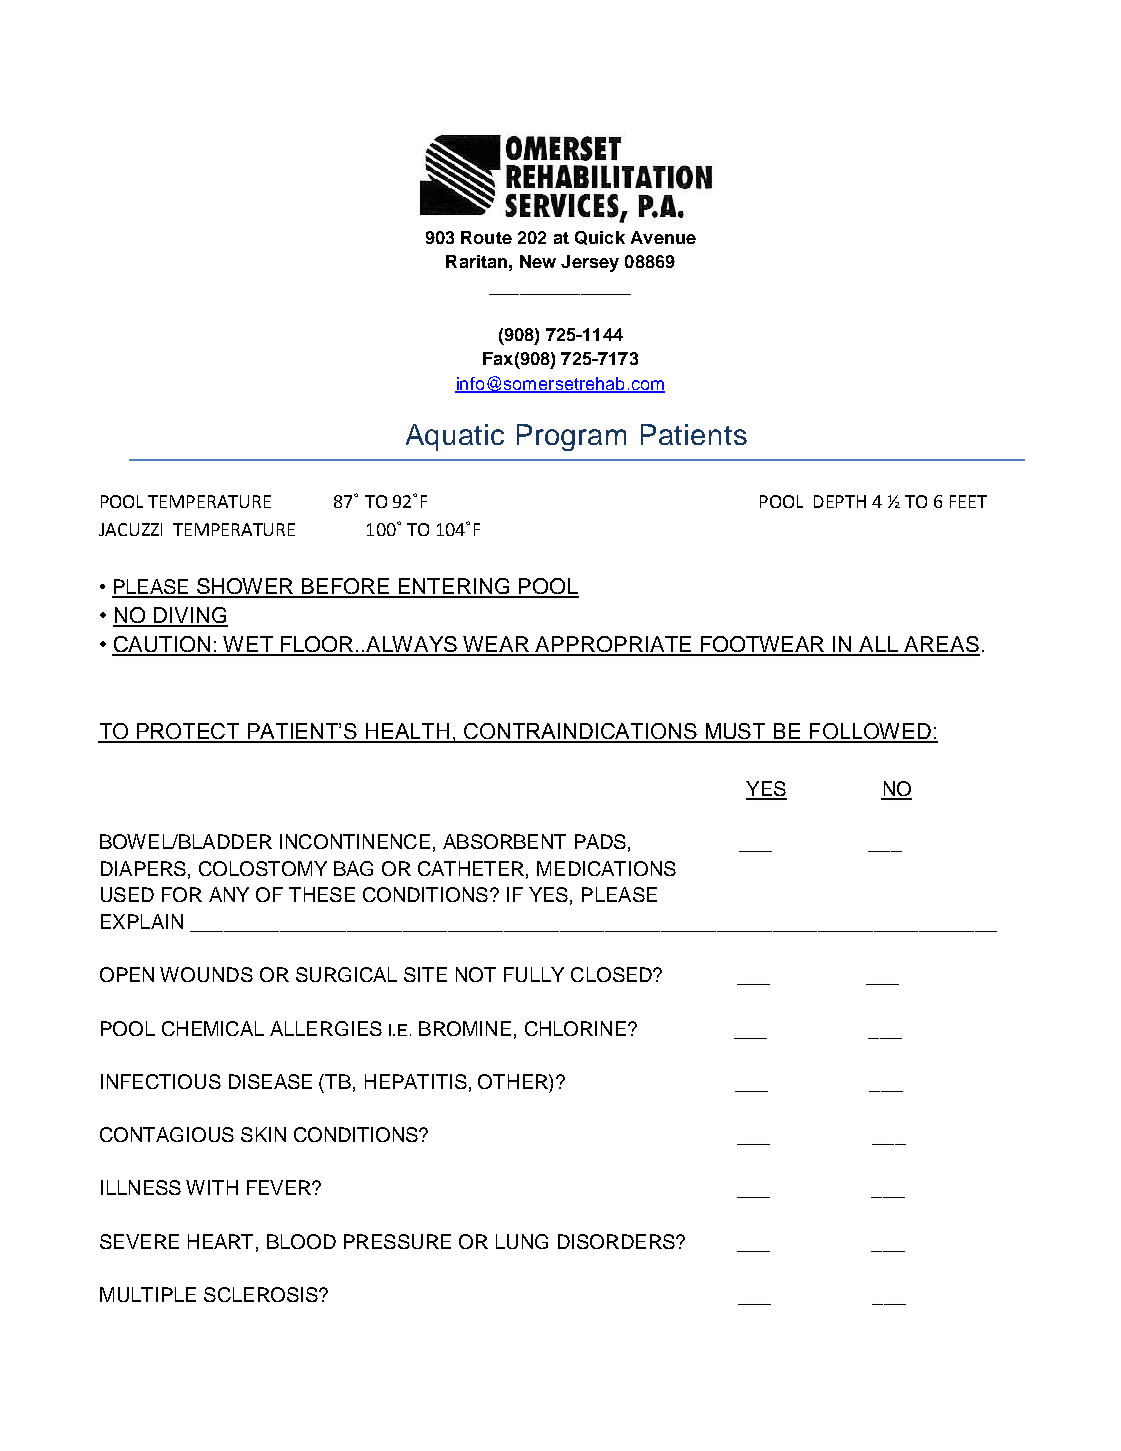 The height and width of the screenshot is (1451, 1121). I want to click on Avenue, so click(663, 237).
